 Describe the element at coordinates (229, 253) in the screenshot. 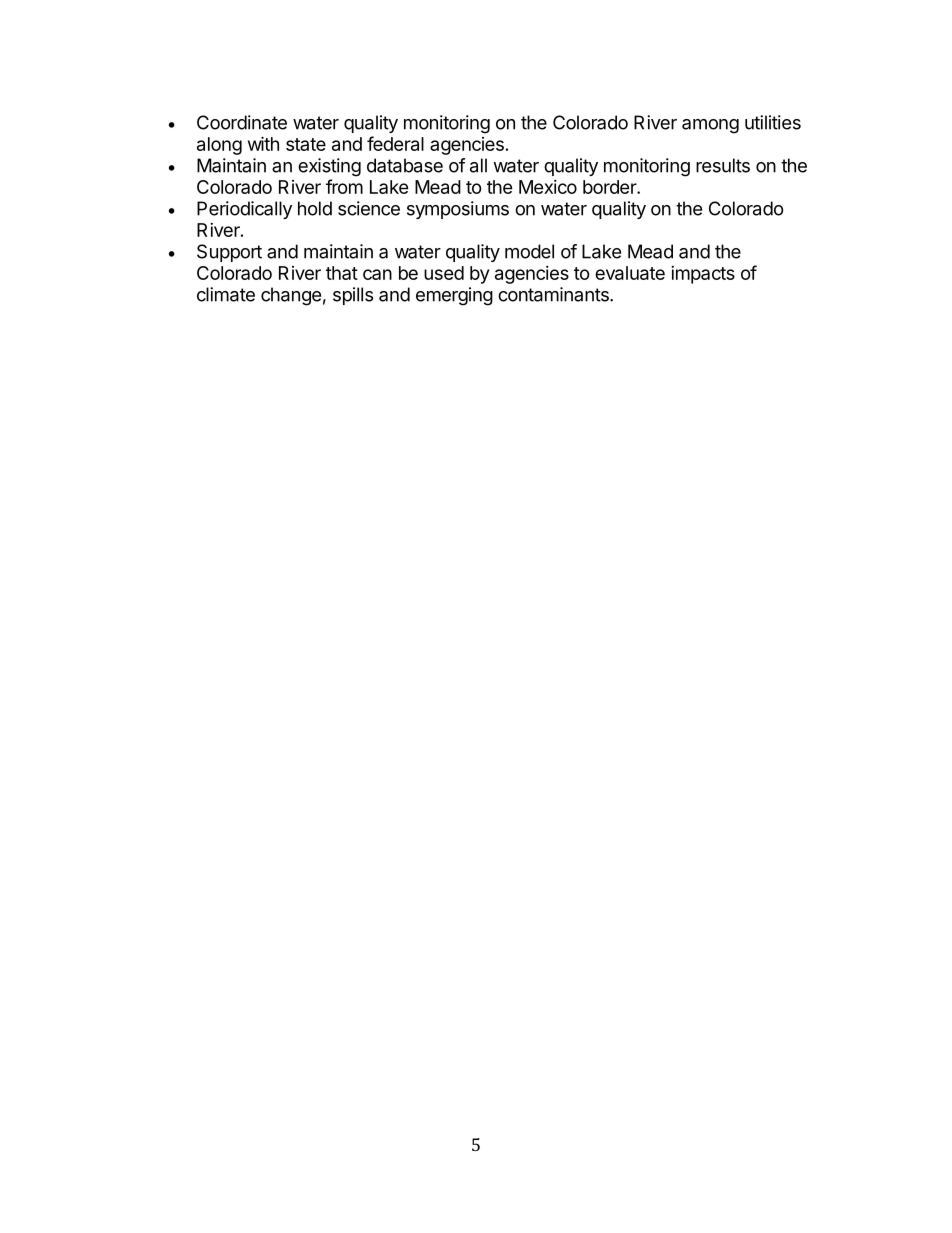

I see `Support` at that location.
